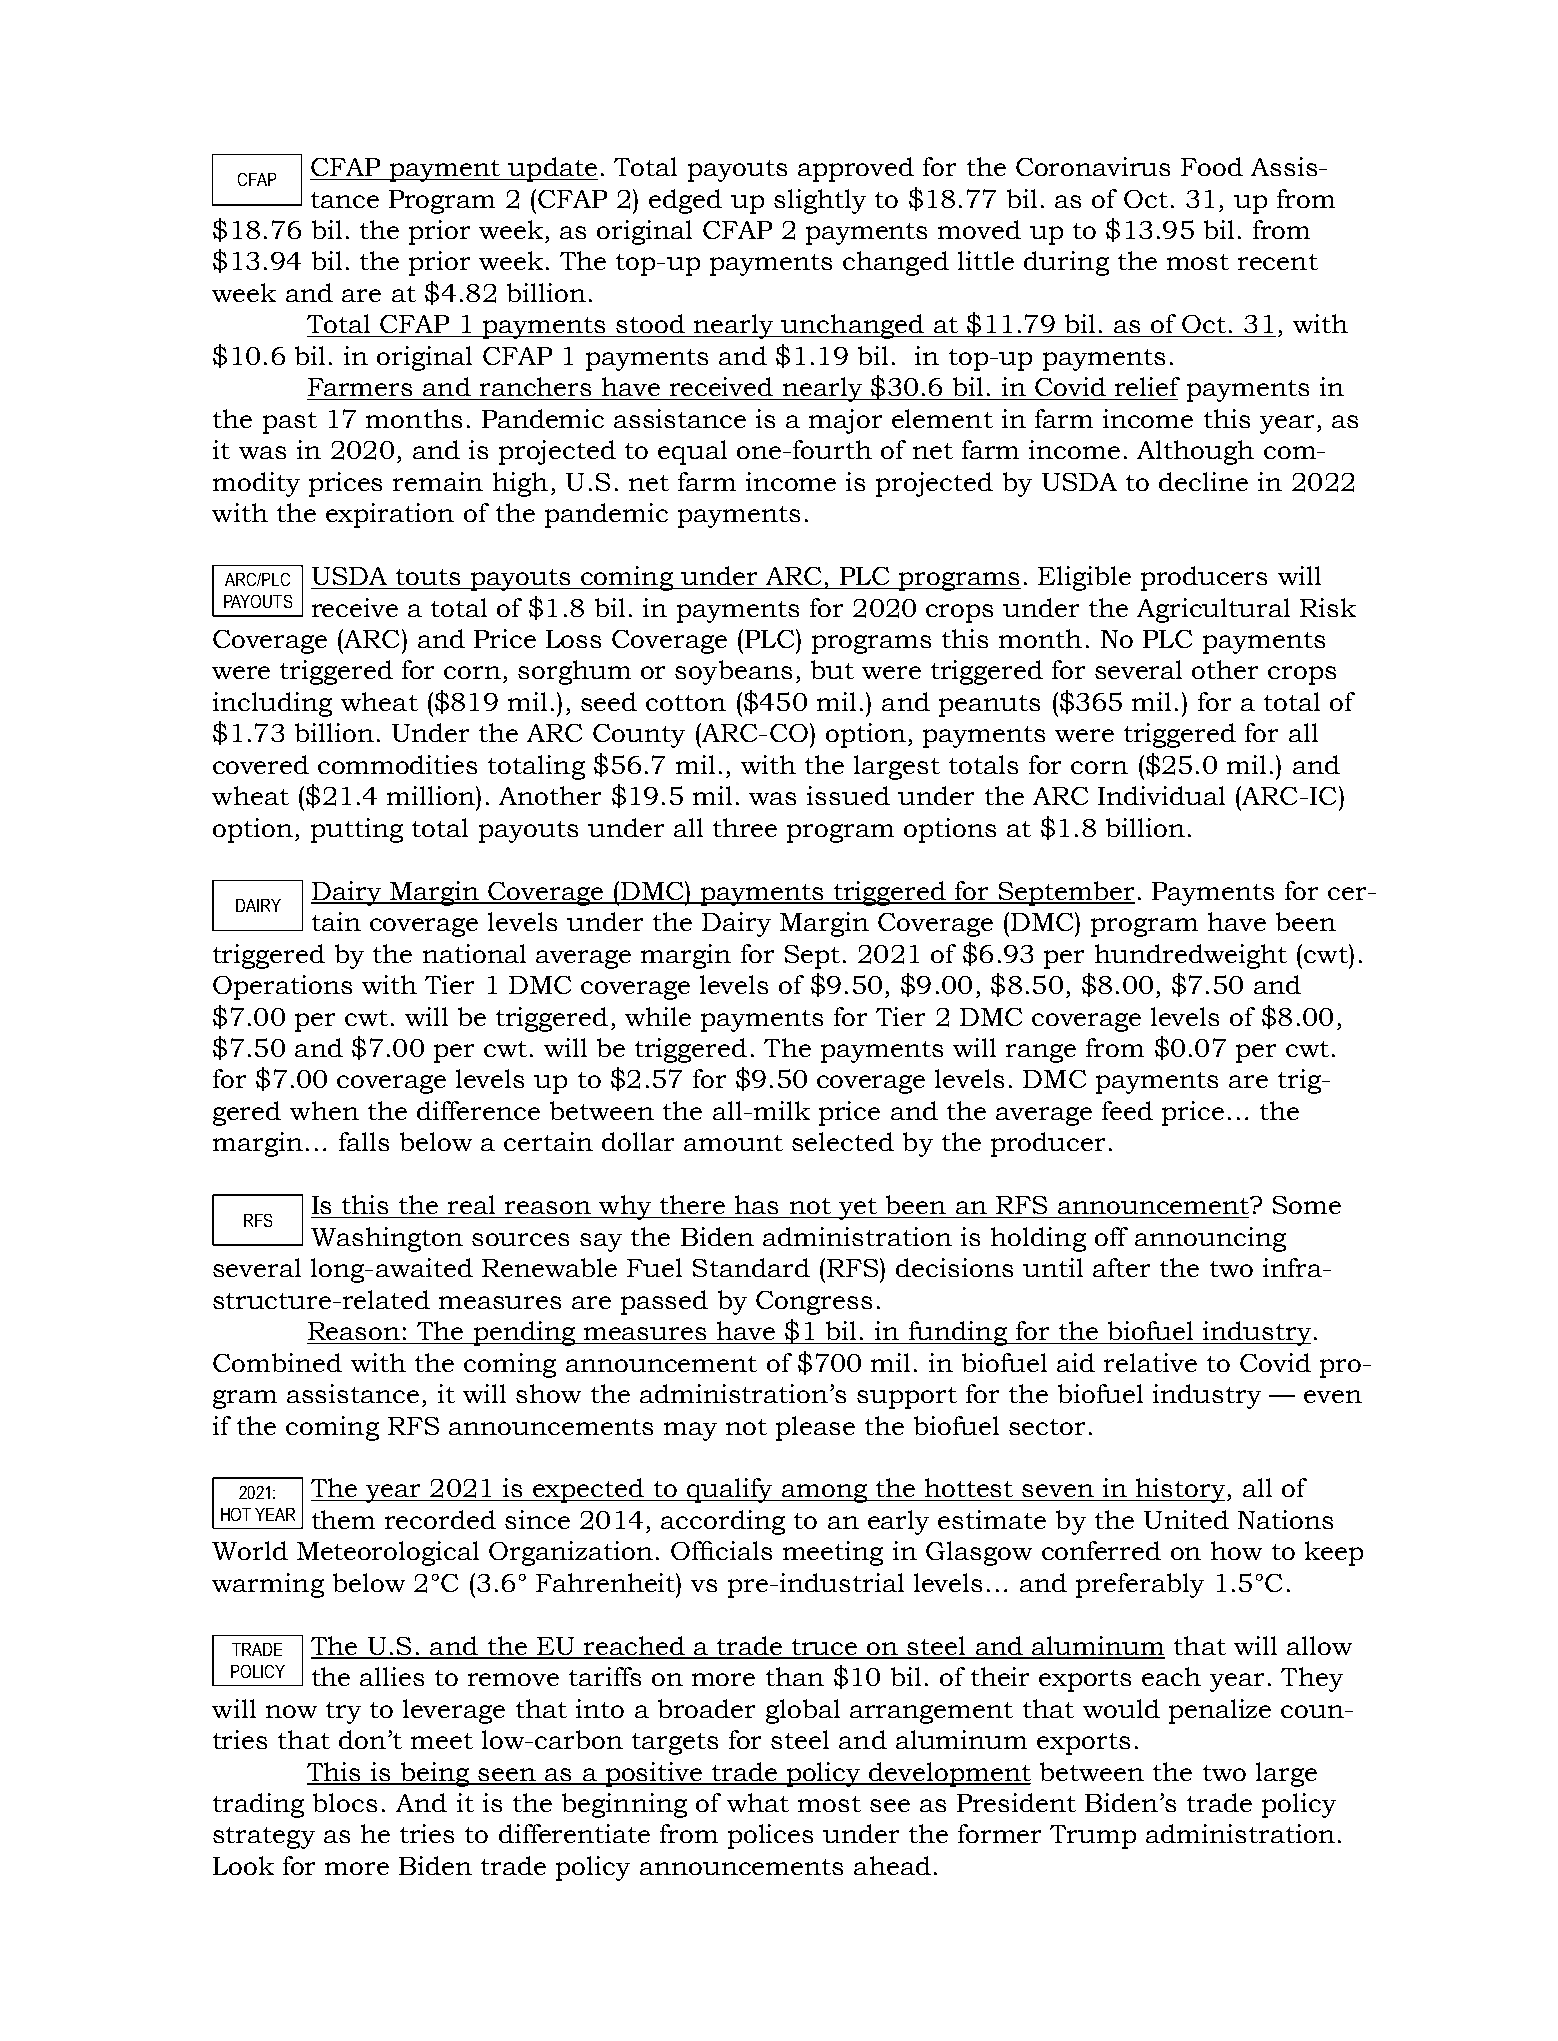  What do you see at coordinates (1212, 166) in the screenshot?
I see `Food` at bounding box center [1212, 166].
